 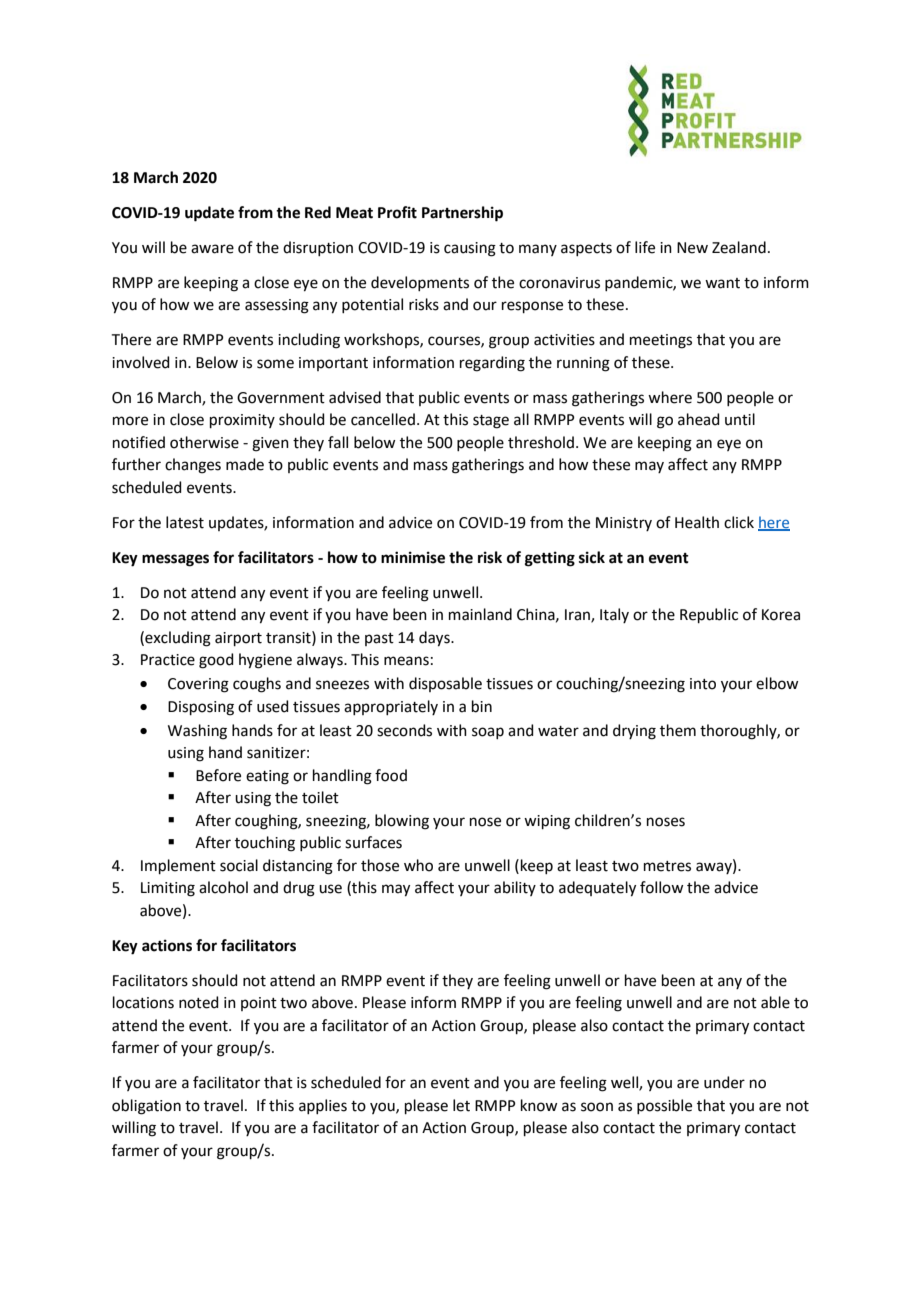 I want to click on Health, so click(x=697, y=522).
